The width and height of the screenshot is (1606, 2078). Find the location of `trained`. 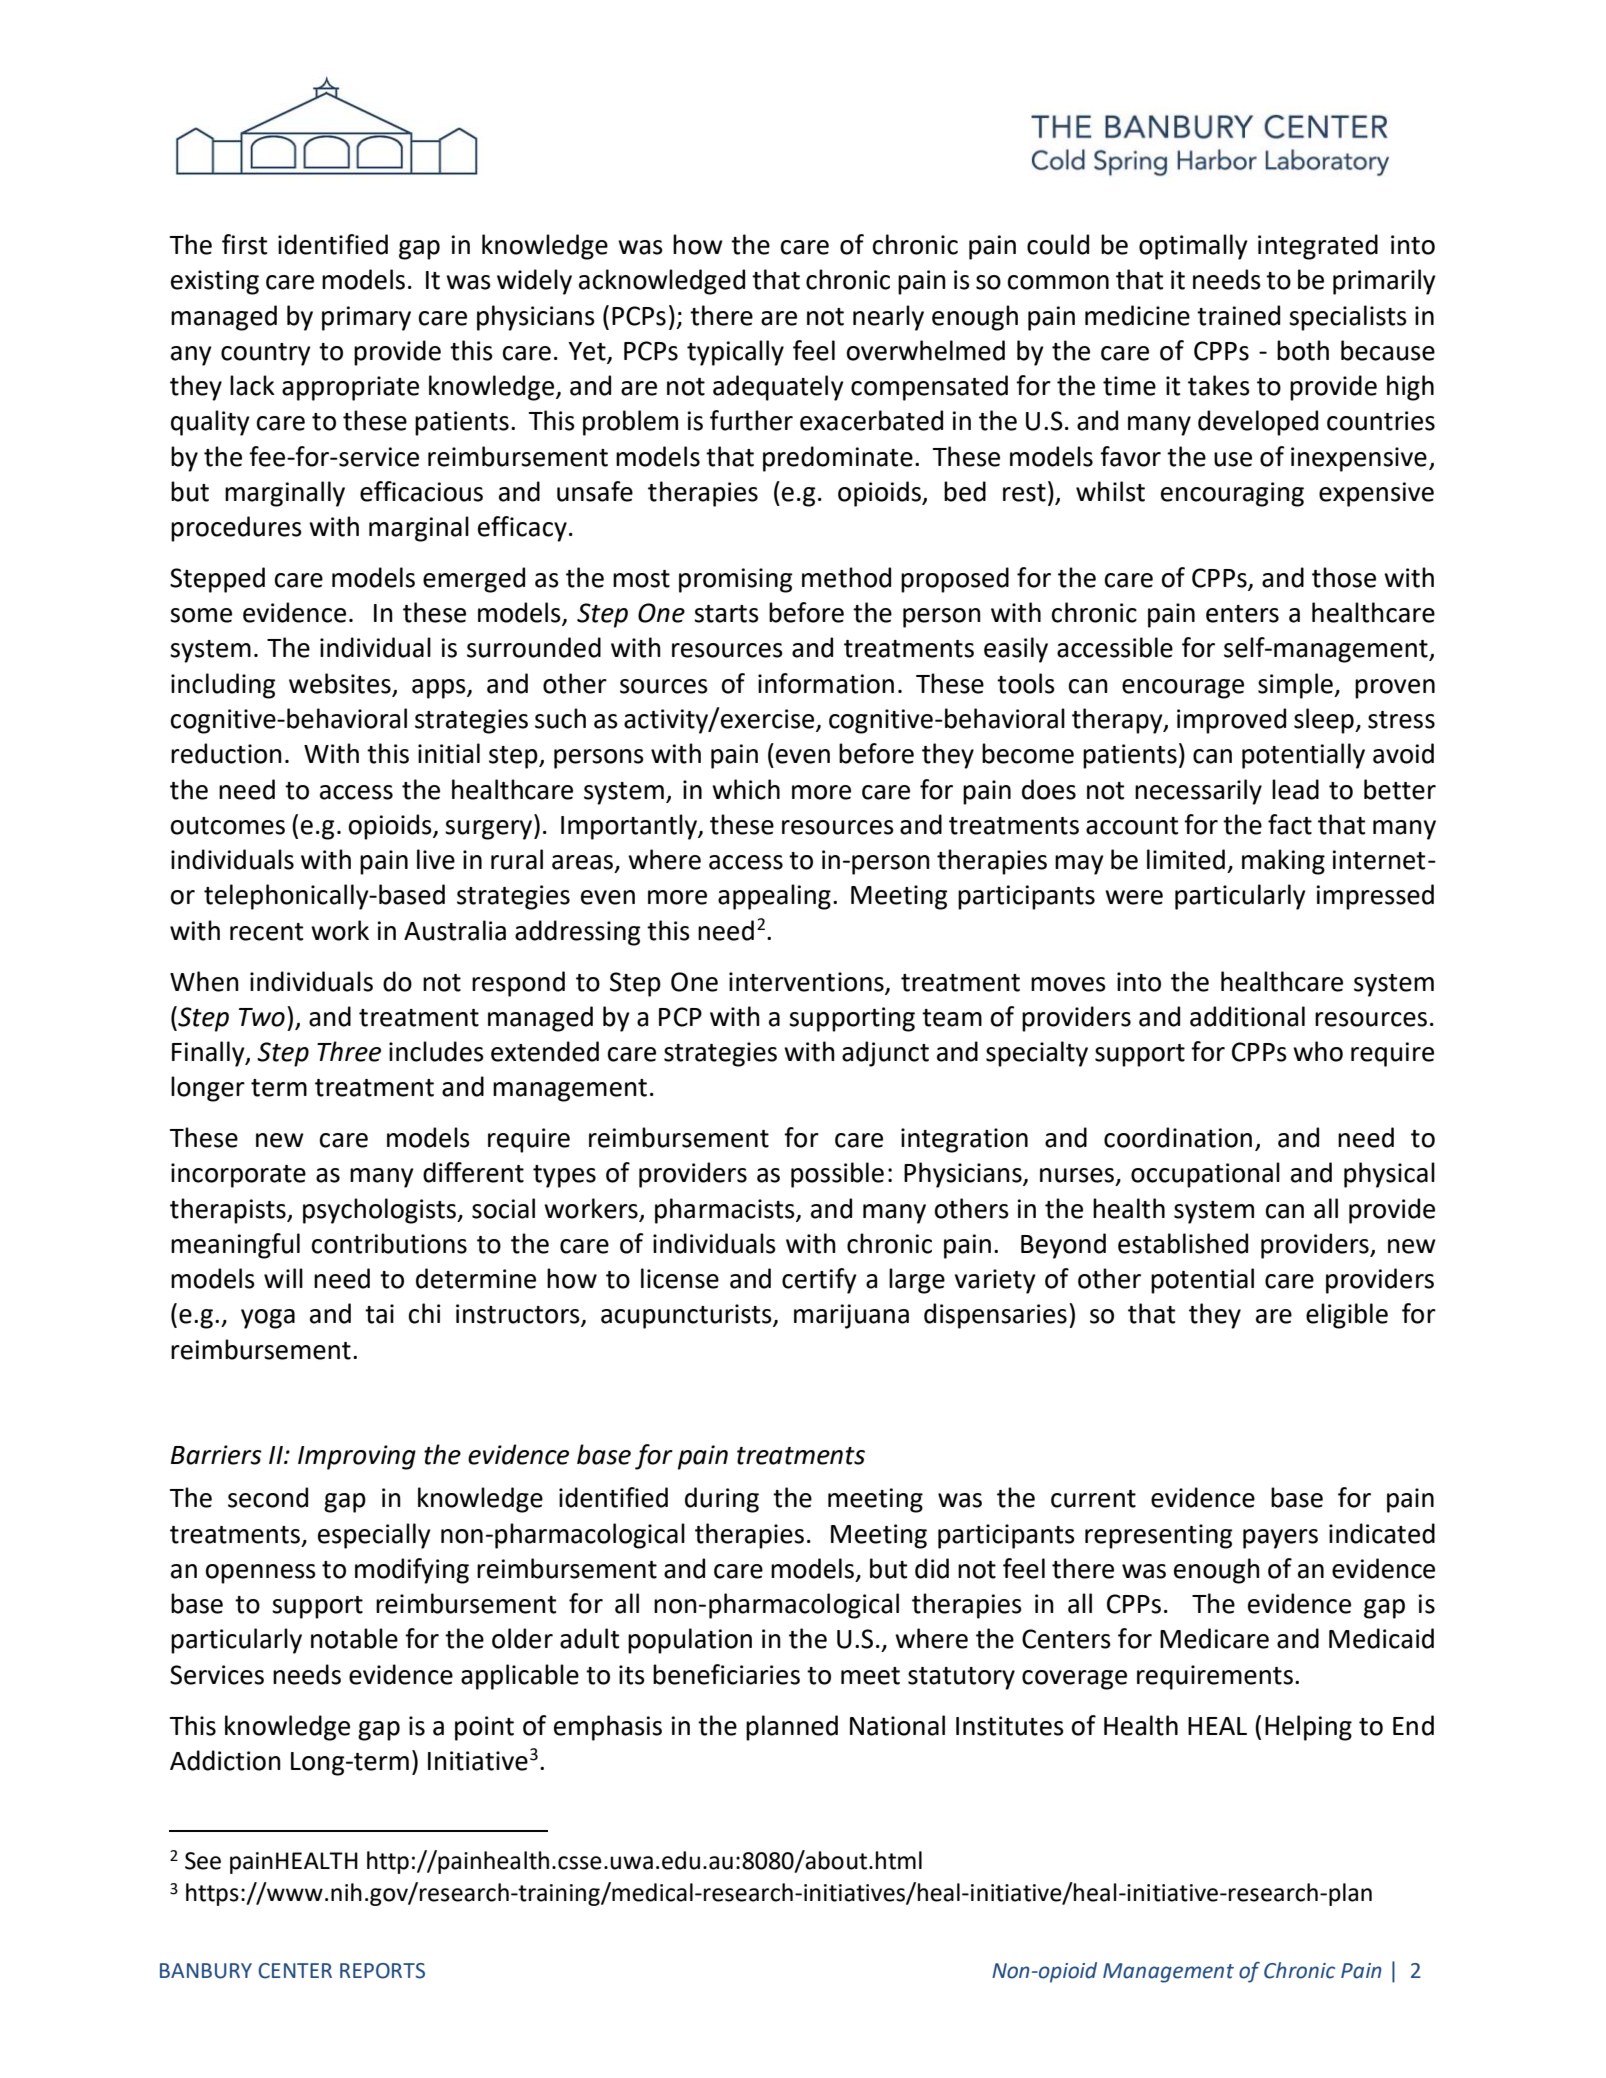

trained is located at coordinates (1238, 315).
